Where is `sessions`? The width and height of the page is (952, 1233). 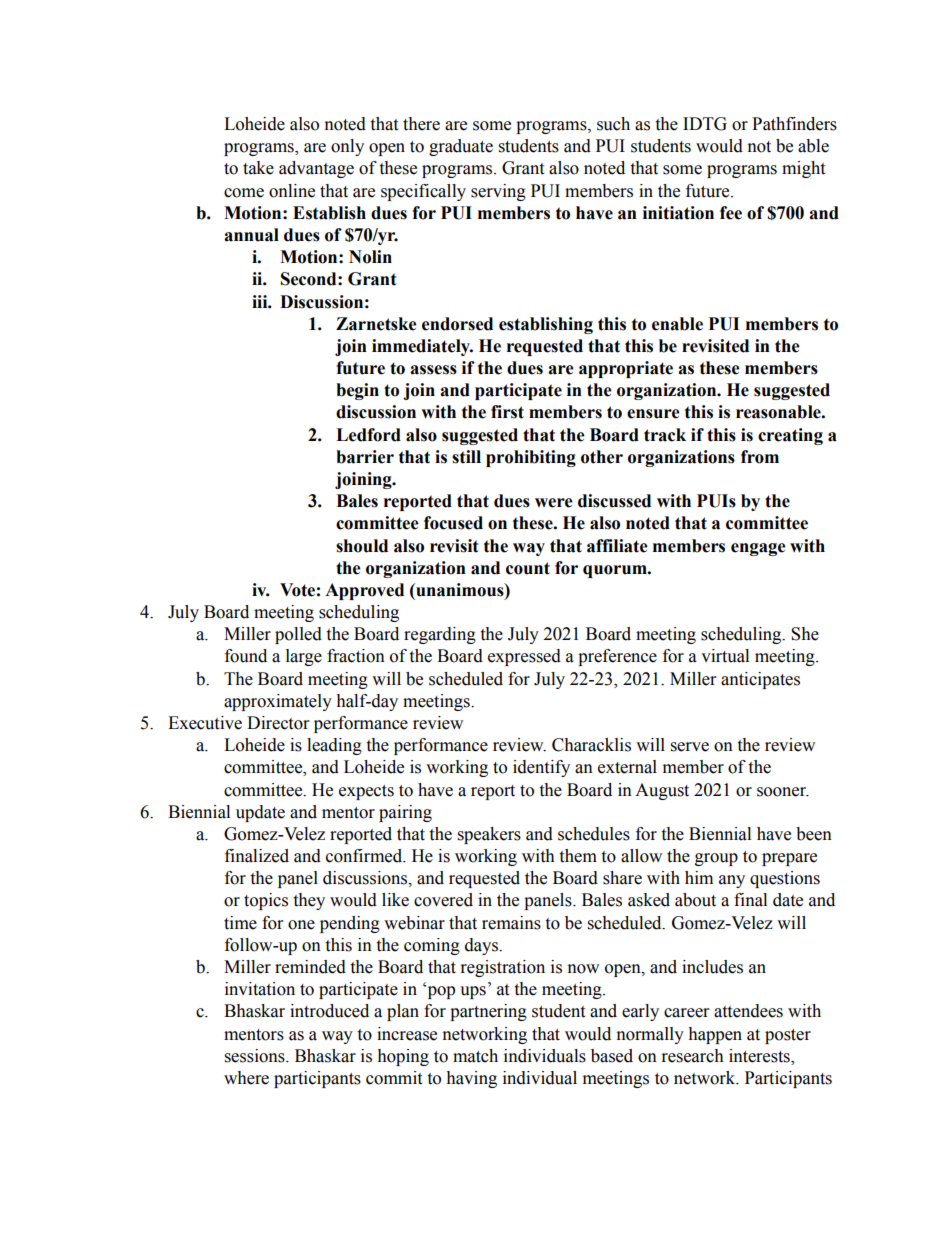
sessions is located at coordinates (256, 1056).
